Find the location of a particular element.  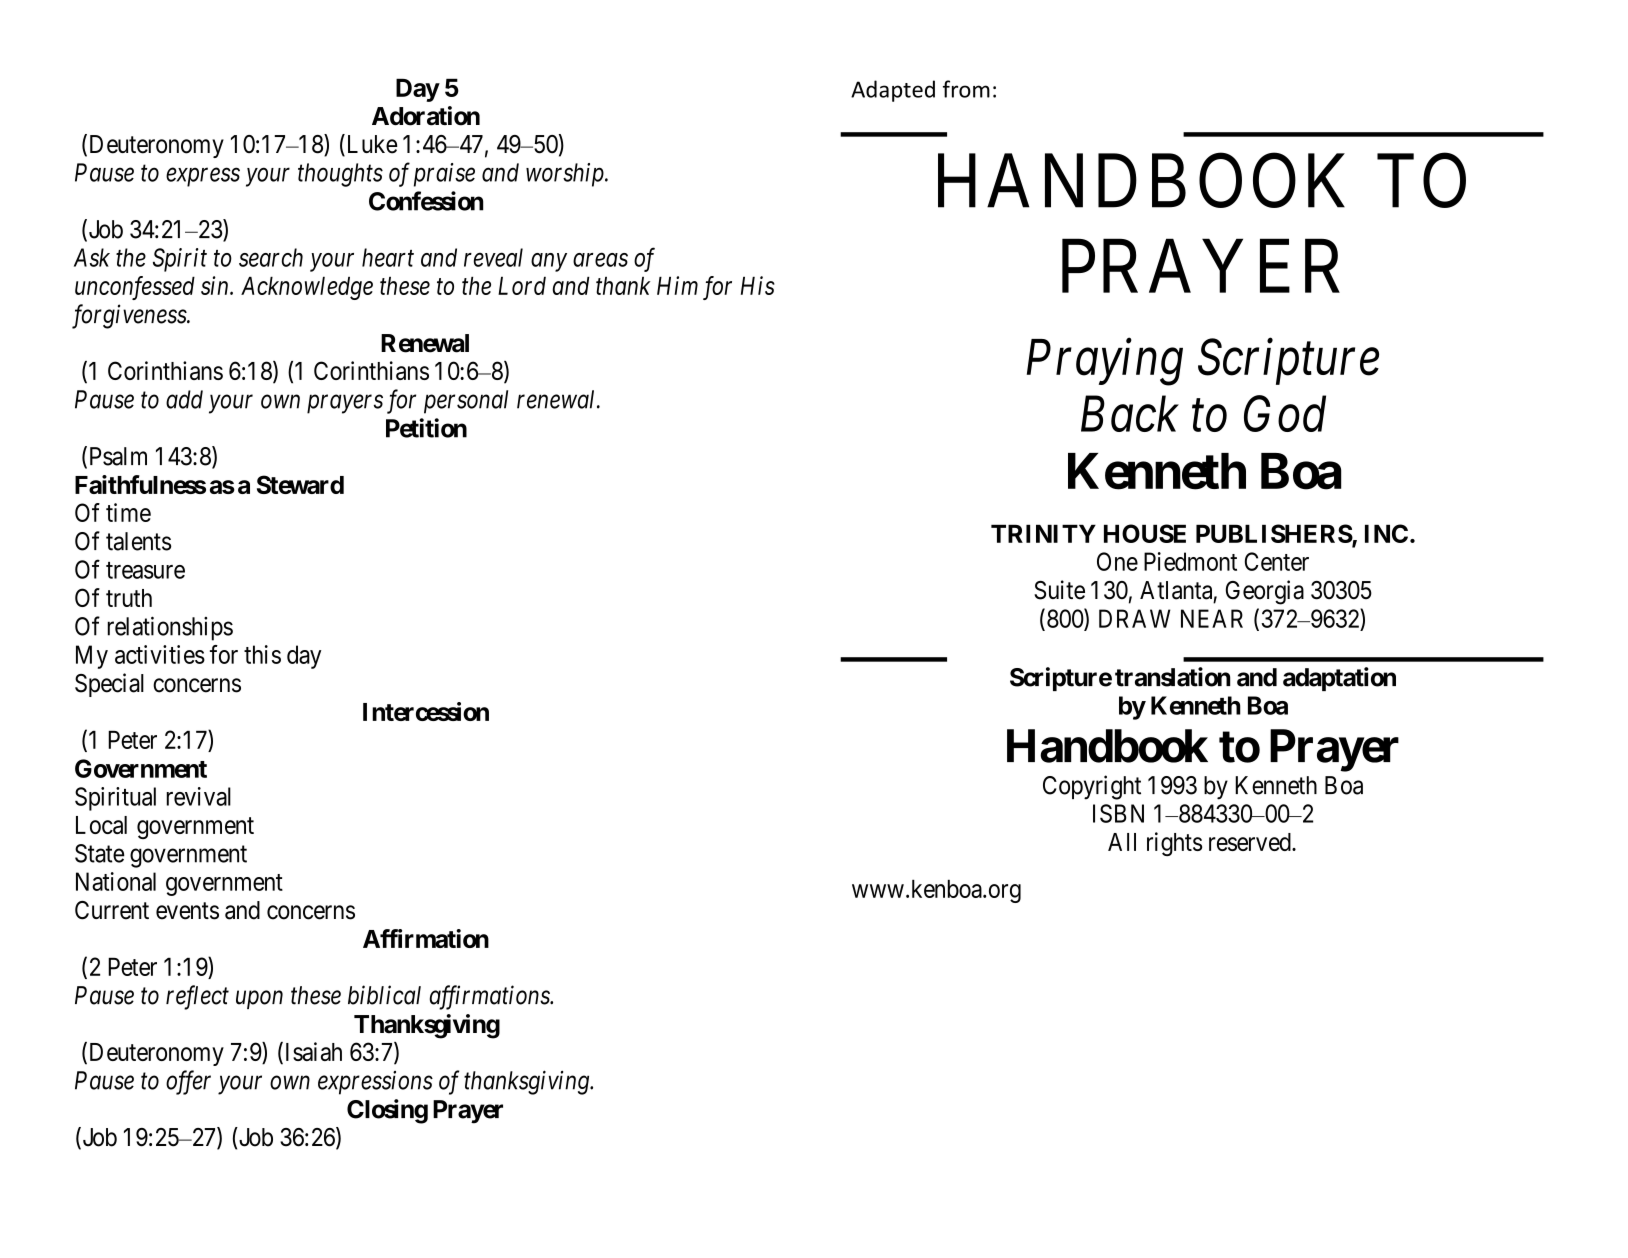

Luke is located at coordinates (371, 145).
